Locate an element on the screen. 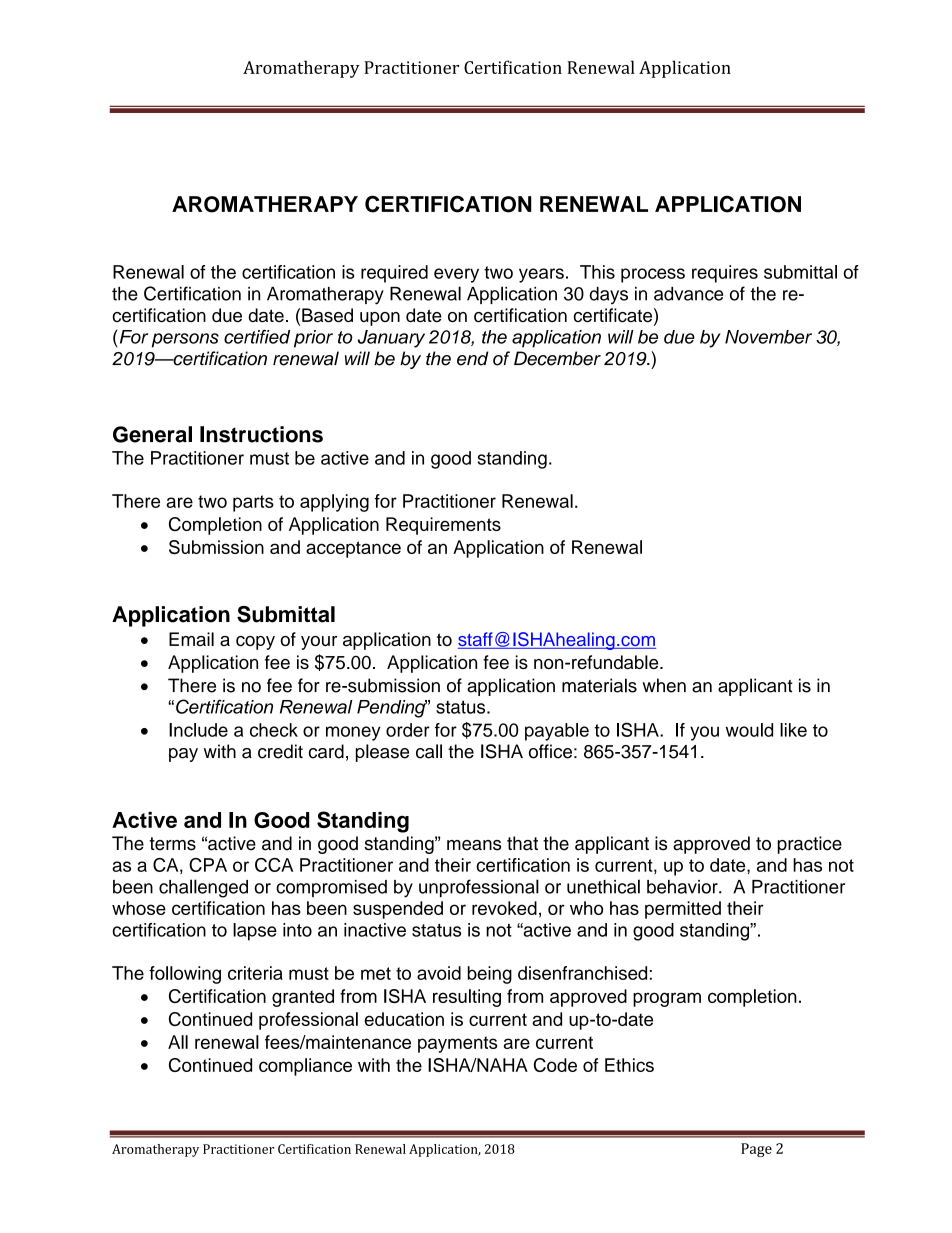  Code is located at coordinates (555, 1065).
